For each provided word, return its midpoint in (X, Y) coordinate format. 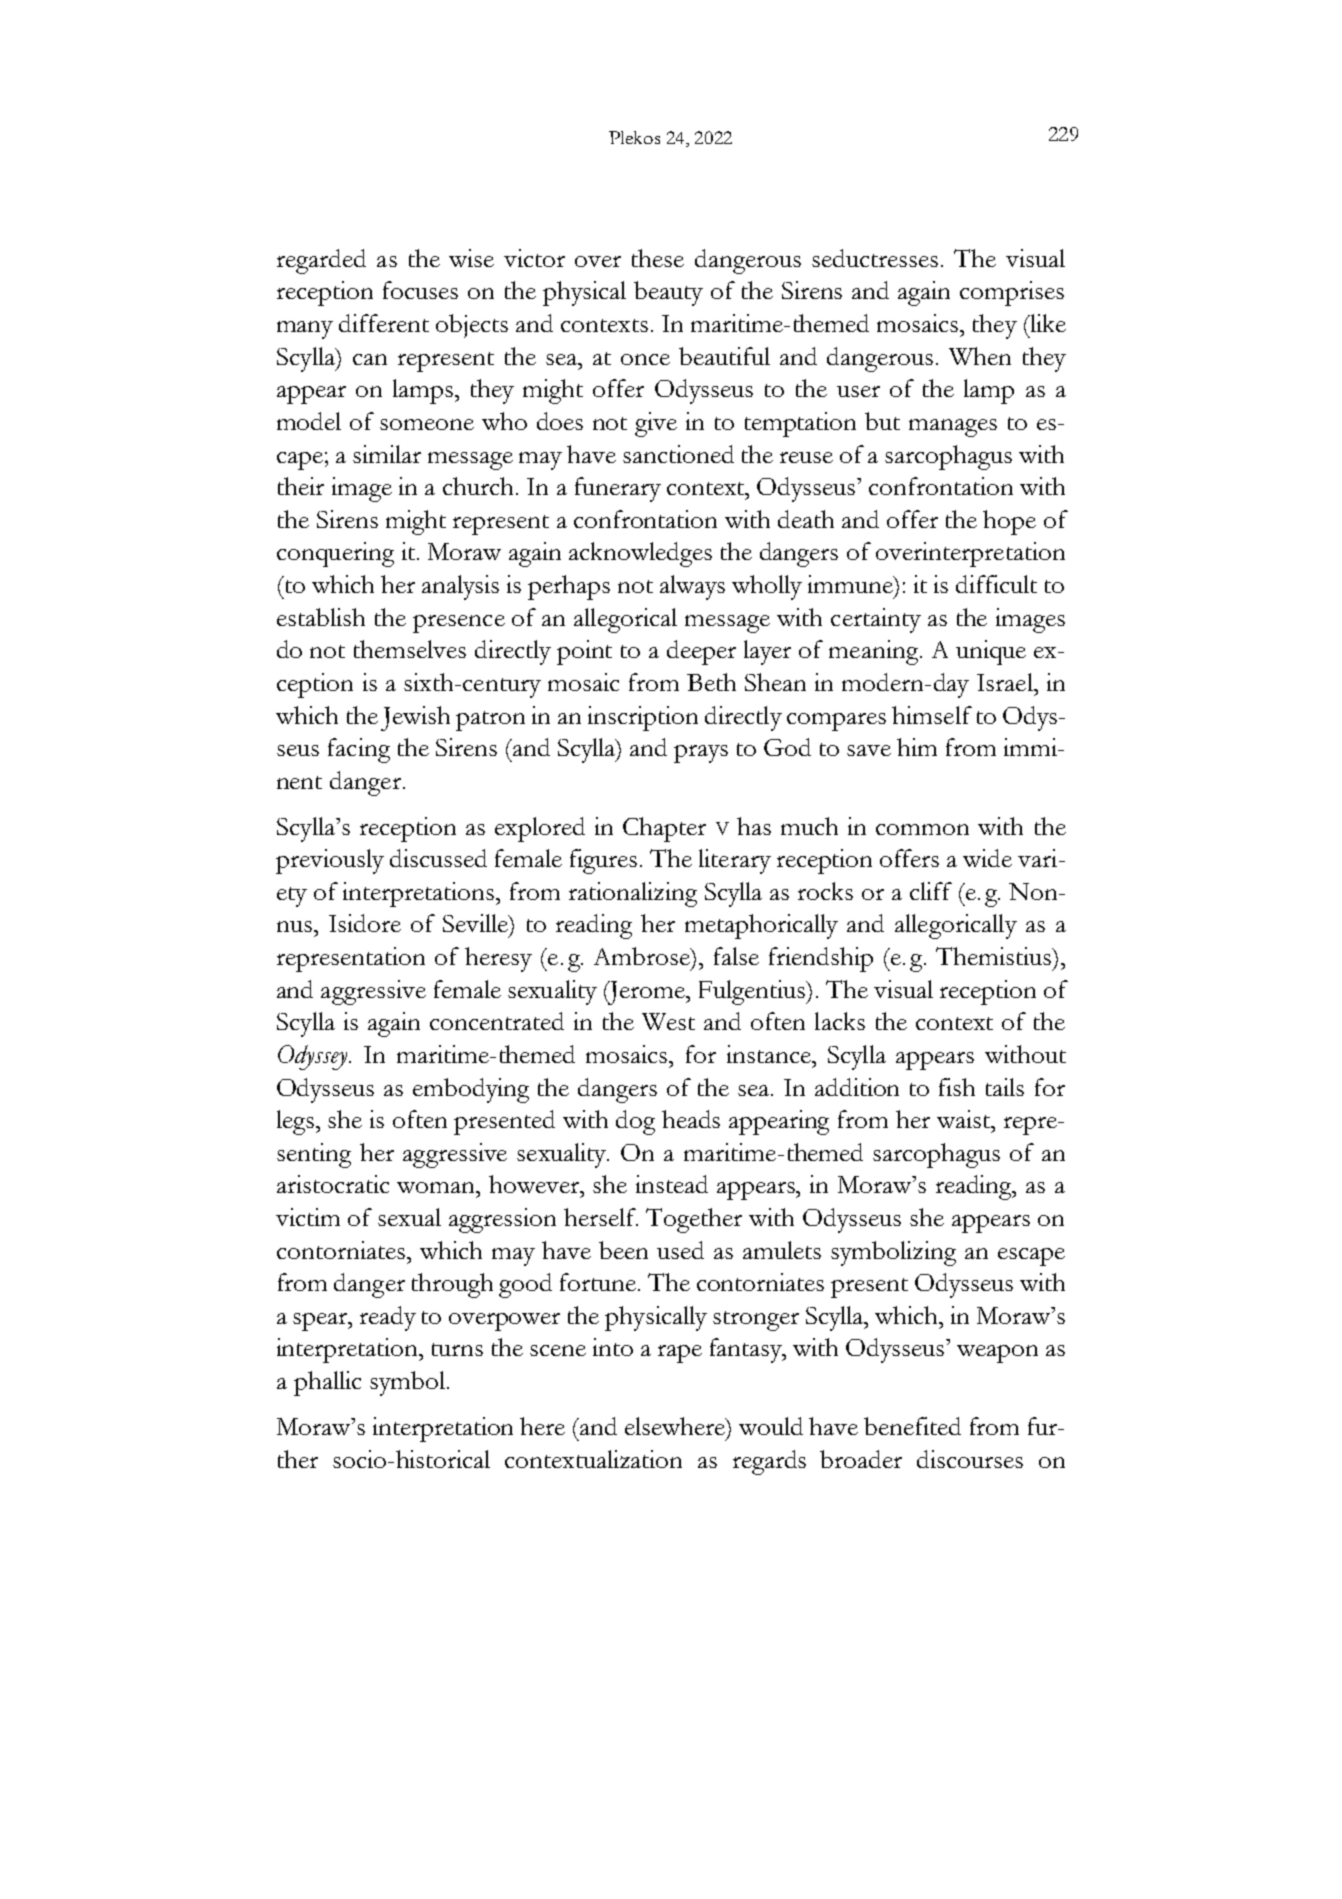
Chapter (664, 829)
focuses (420, 290)
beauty (668, 293)
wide (987, 858)
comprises (1012, 293)
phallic (327, 1383)
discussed (438, 858)
